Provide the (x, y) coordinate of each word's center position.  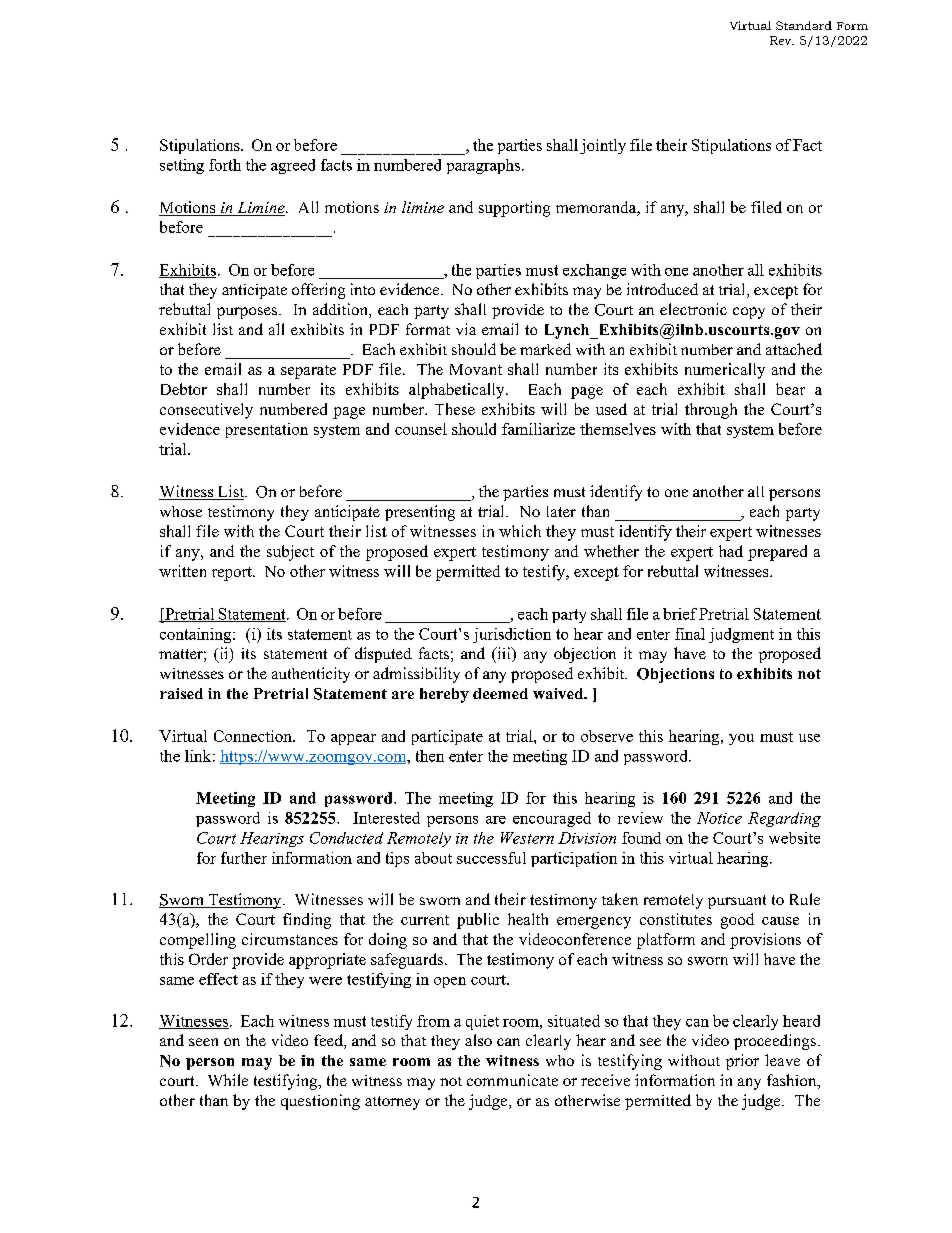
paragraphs (485, 166)
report (233, 574)
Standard (804, 25)
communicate (512, 1080)
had (731, 551)
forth (225, 165)
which (520, 531)
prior (742, 1062)
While (228, 1080)
